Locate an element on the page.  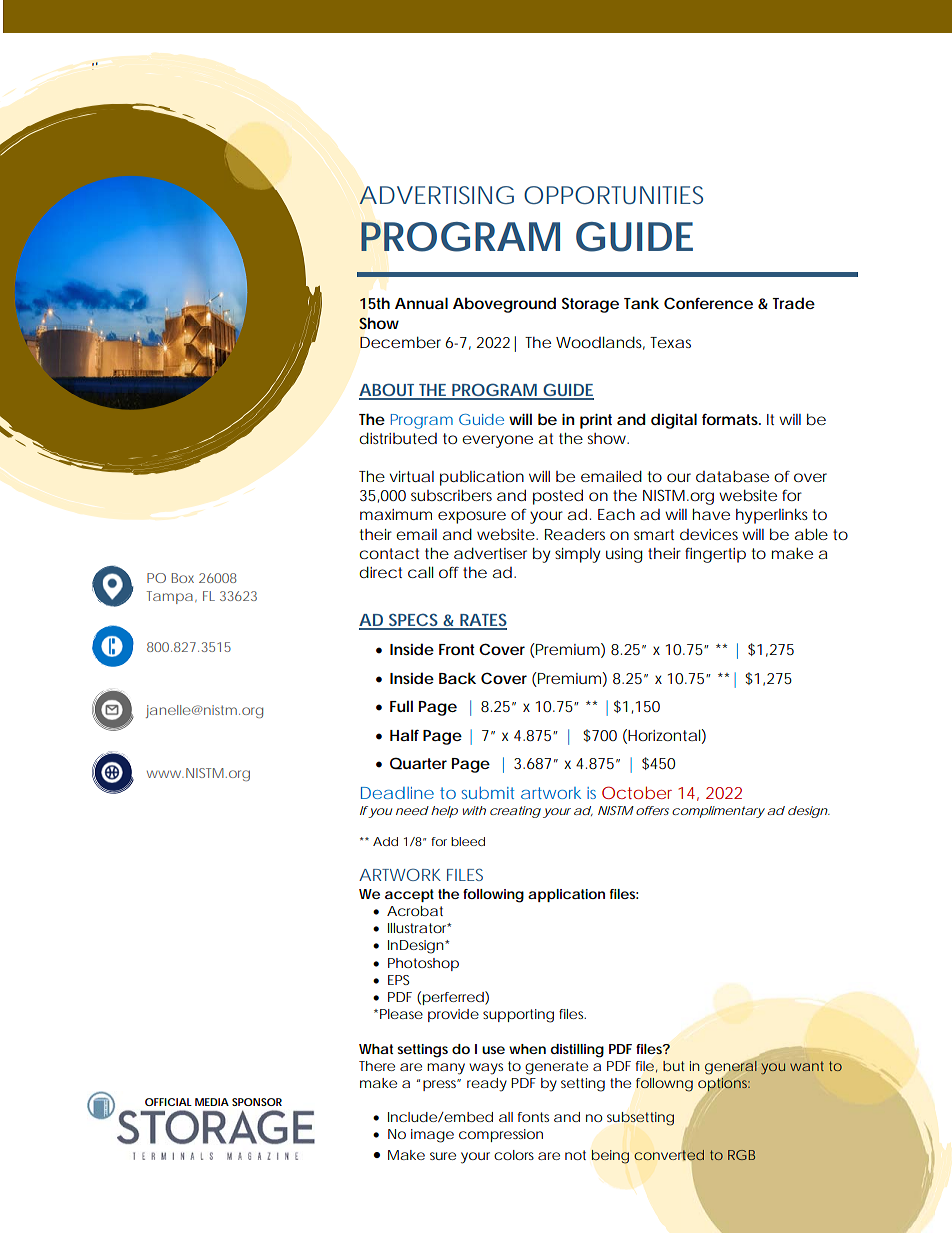
bleed is located at coordinates (468, 841).
